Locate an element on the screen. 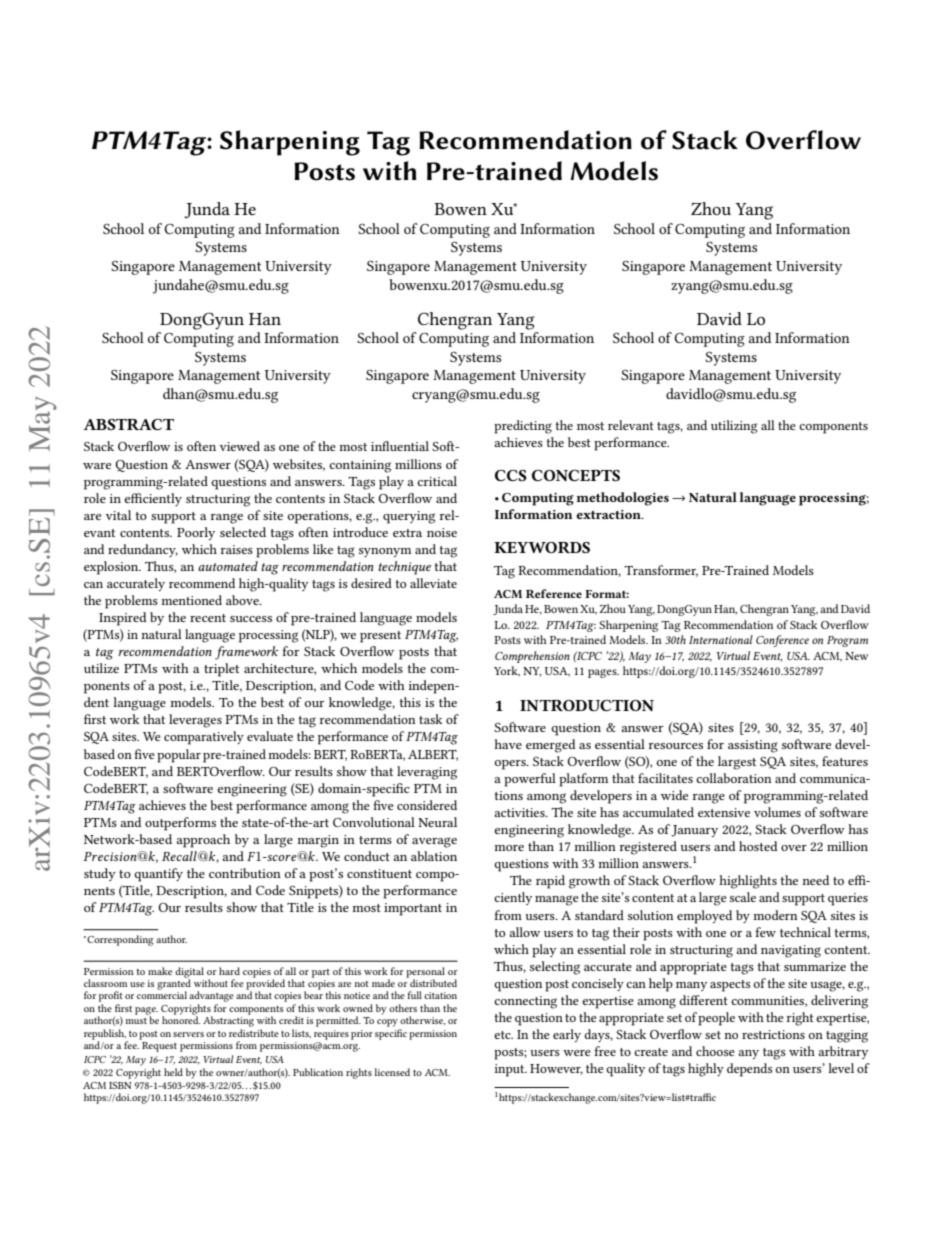 The width and height of the screenshot is (952, 1233). held is located at coordinates (173, 1072).
